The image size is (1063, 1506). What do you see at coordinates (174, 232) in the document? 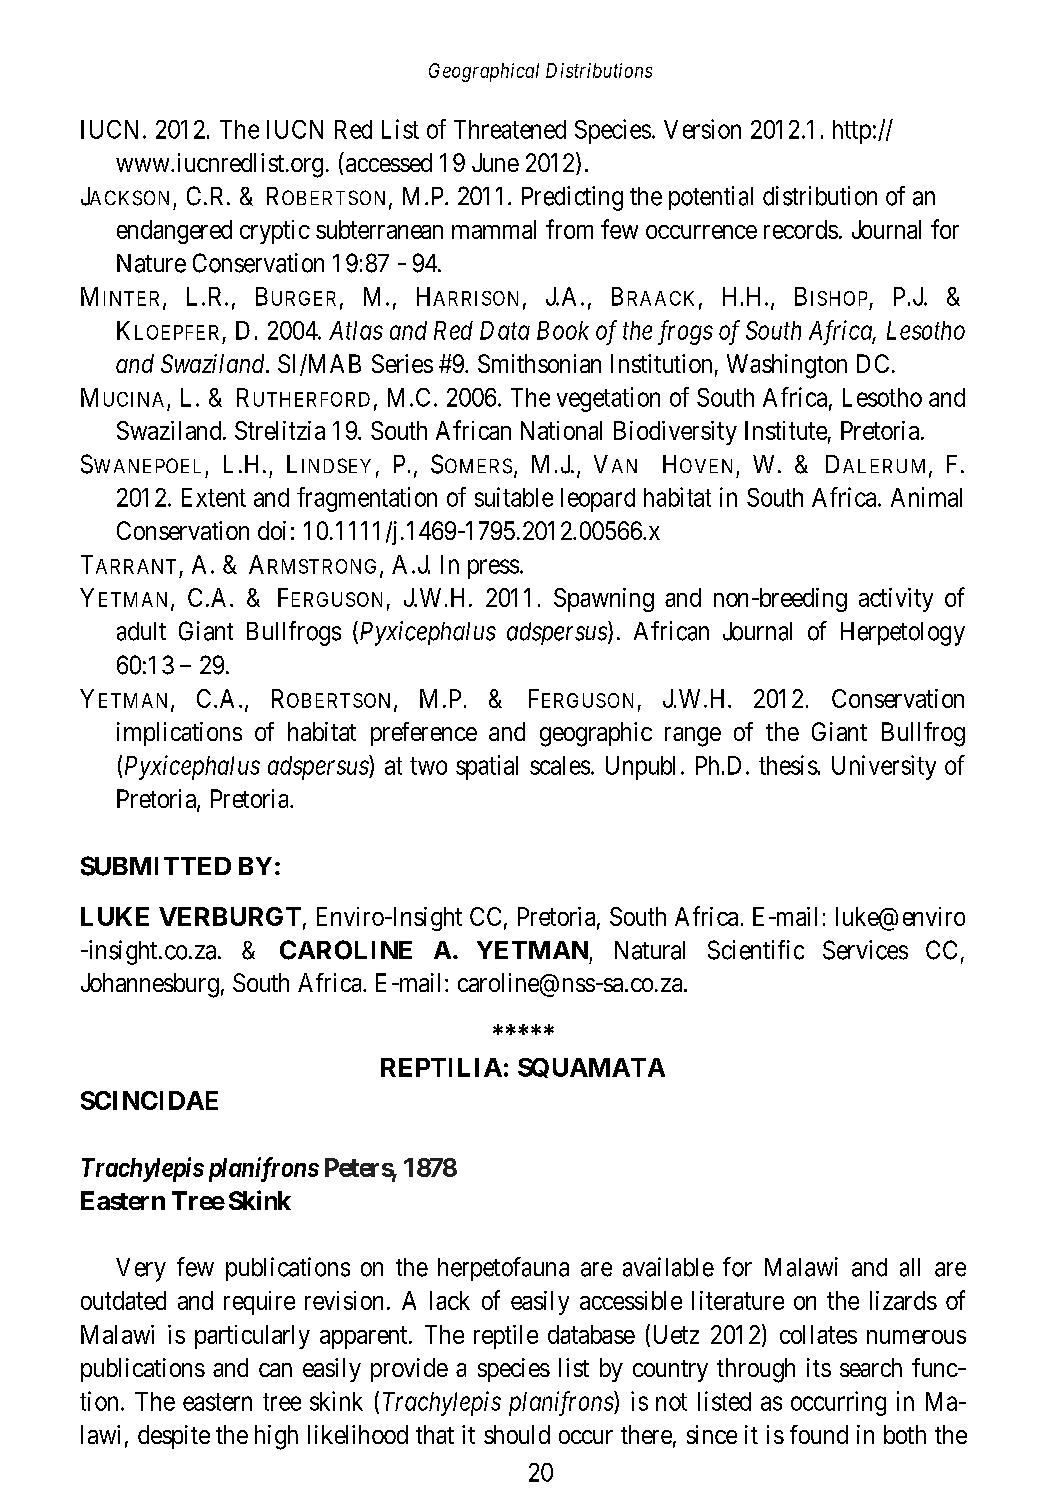
I see `endangered` at bounding box center [174, 232].
